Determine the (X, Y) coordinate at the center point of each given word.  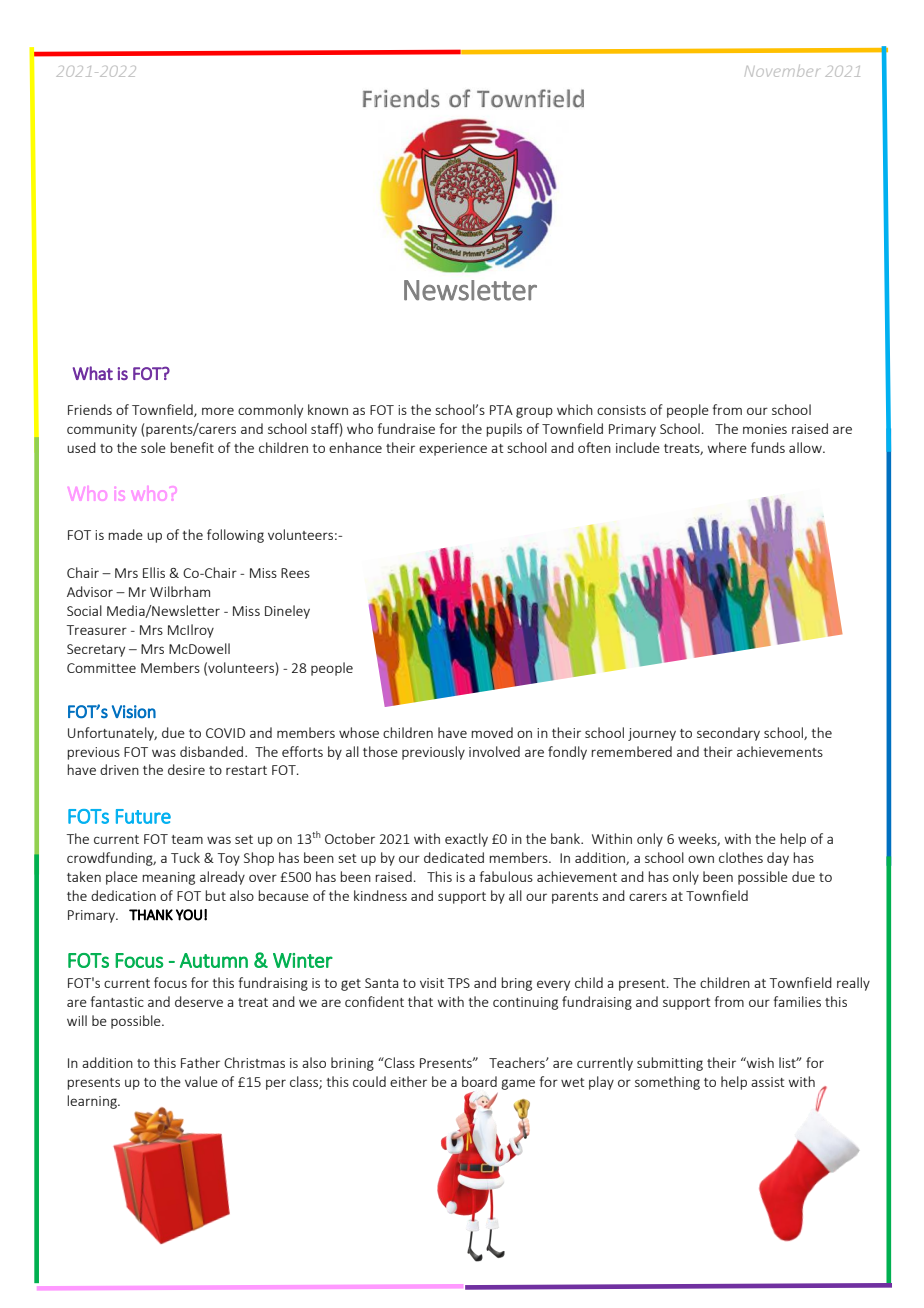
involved (494, 751)
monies (765, 429)
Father (200, 1062)
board (479, 1081)
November (782, 71)
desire (186, 769)
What (93, 373)
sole (153, 447)
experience (453, 449)
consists (621, 410)
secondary (728, 734)
